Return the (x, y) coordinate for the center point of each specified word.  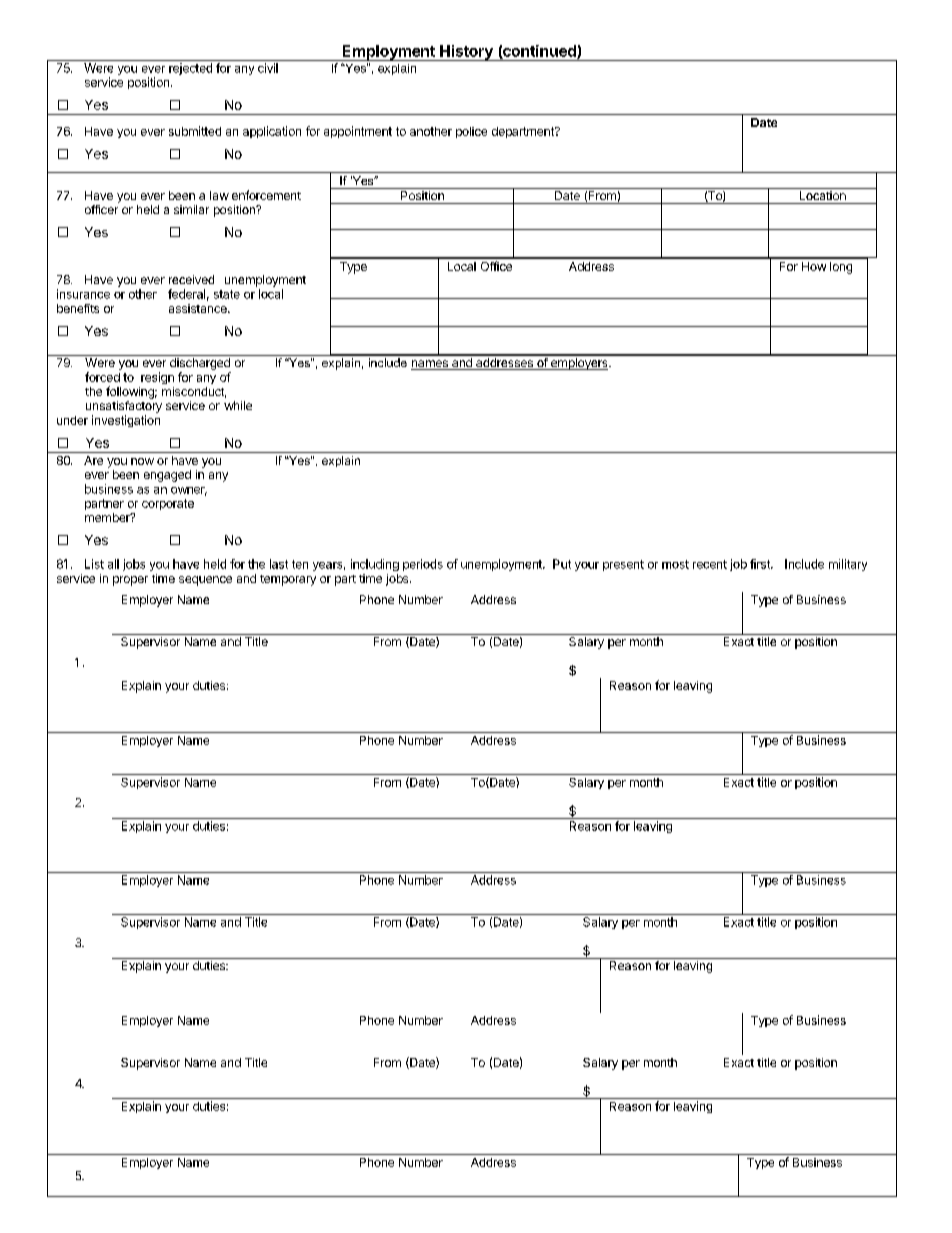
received (191, 279)
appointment (358, 132)
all (113, 564)
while (238, 405)
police (471, 132)
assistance (199, 308)
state (227, 294)
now (142, 461)
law (219, 195)
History (466, 53)
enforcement (266, 195)
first (761, 564)
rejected (190, 69)
